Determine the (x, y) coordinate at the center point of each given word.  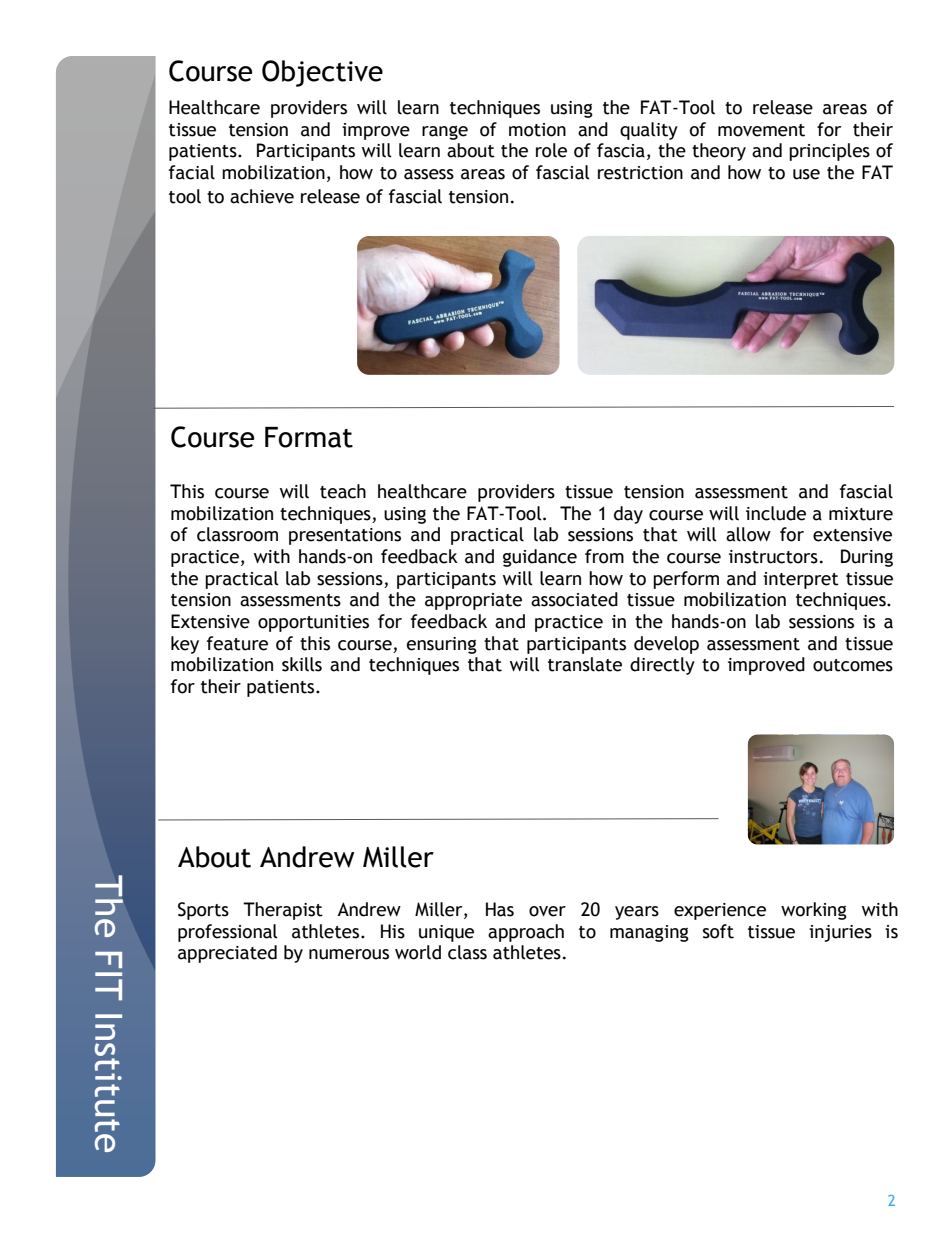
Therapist (283, 911)
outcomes (853, 665)
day (628, 515)
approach (526, 933)
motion (537, 130)
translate (585, 664)
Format (309, 437)
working (814, 911)
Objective (322, 73)
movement (761, 130)
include (776, 513)
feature (237, 643)
